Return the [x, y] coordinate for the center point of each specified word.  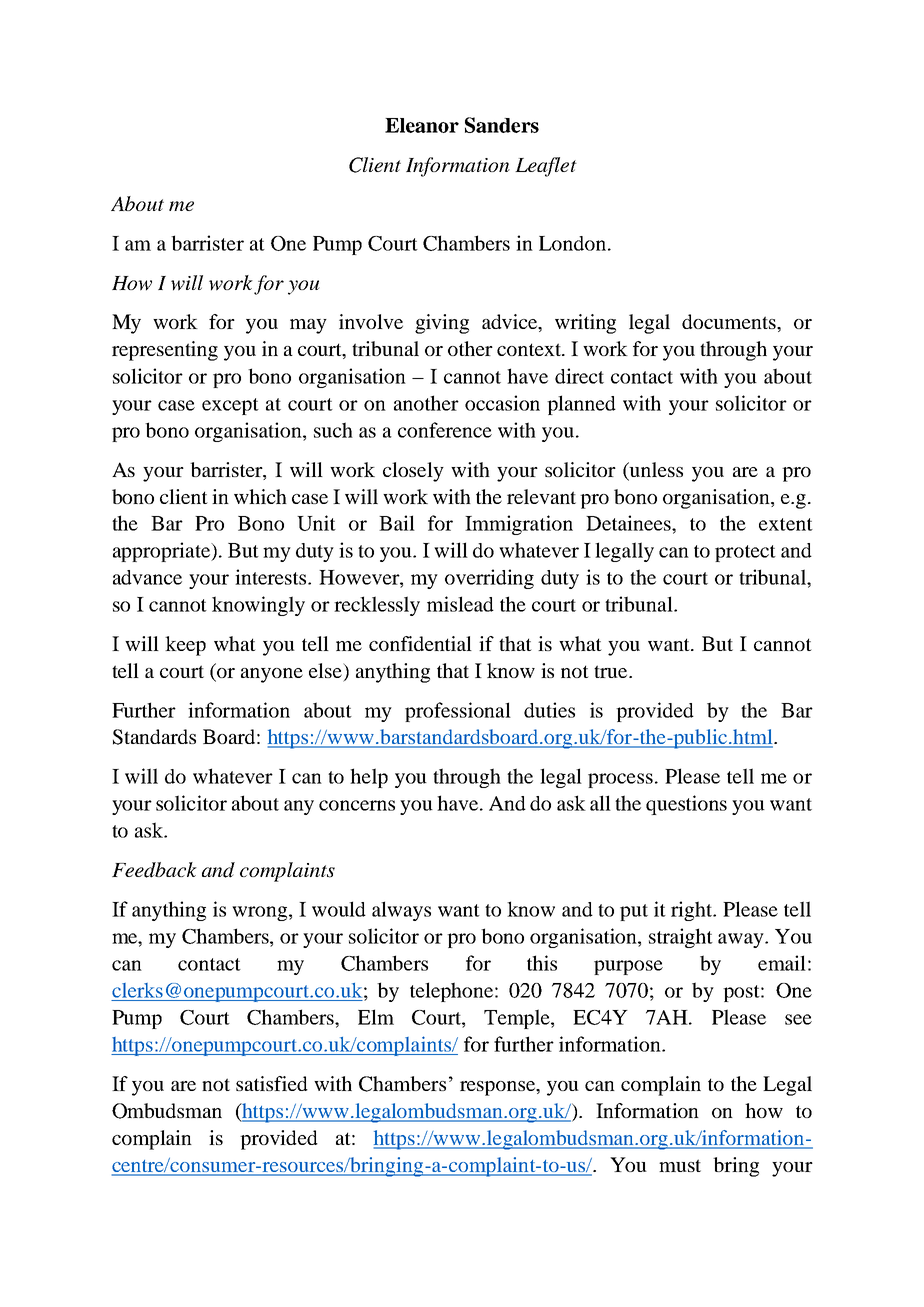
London [574, 243]
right [693, 911]
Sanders [502, 125]
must [680, 1165]
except [230, 406]
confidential [420, 643]
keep [185, 646]
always [401, 911]
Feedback [154, 870]
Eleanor [422, 125]
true [612, 671]
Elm [376, 1017]
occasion [502, 403]
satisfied [272, 1083]
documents [730, 321]
